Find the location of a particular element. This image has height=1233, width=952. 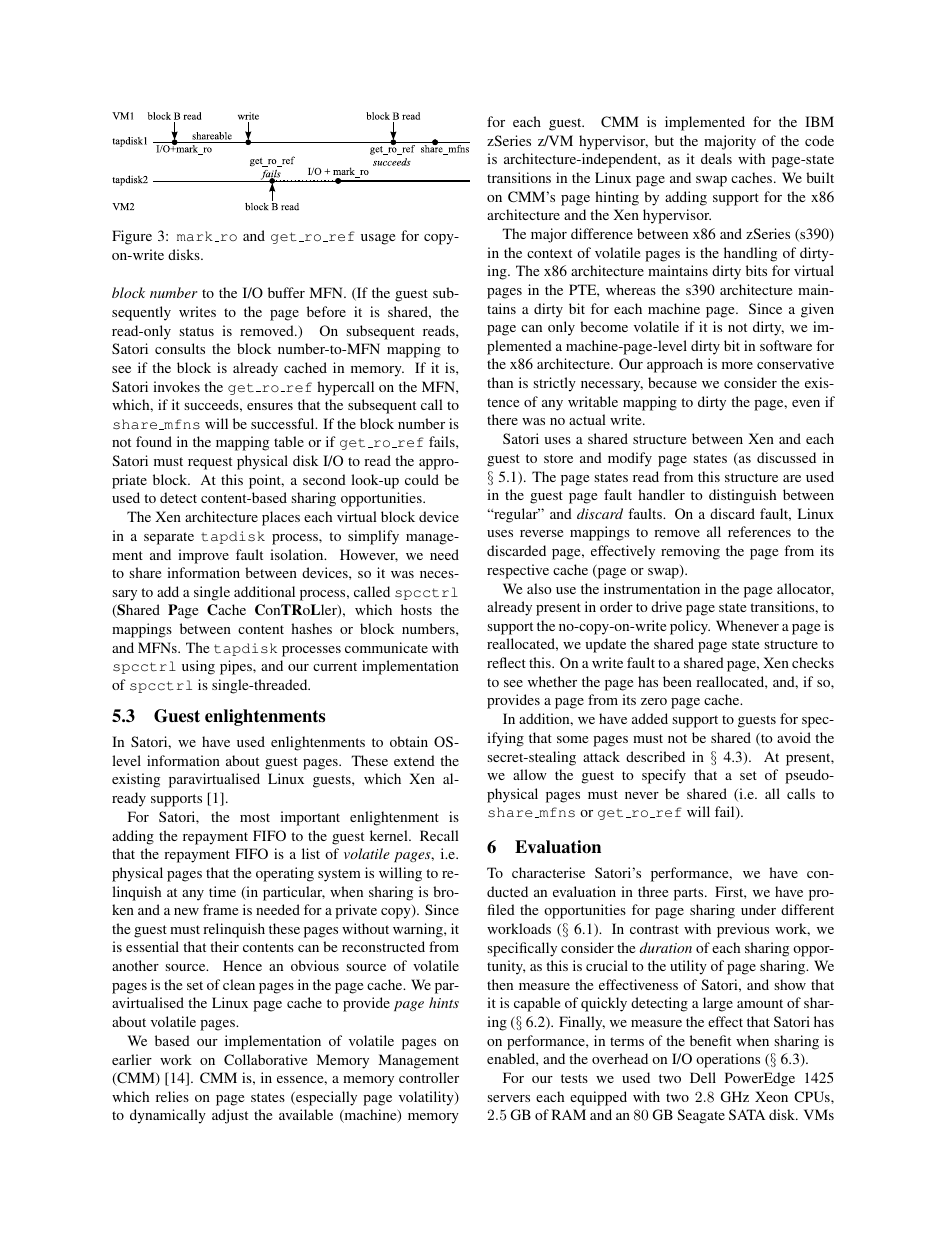

hosts is located at coordinates (416, 609).
